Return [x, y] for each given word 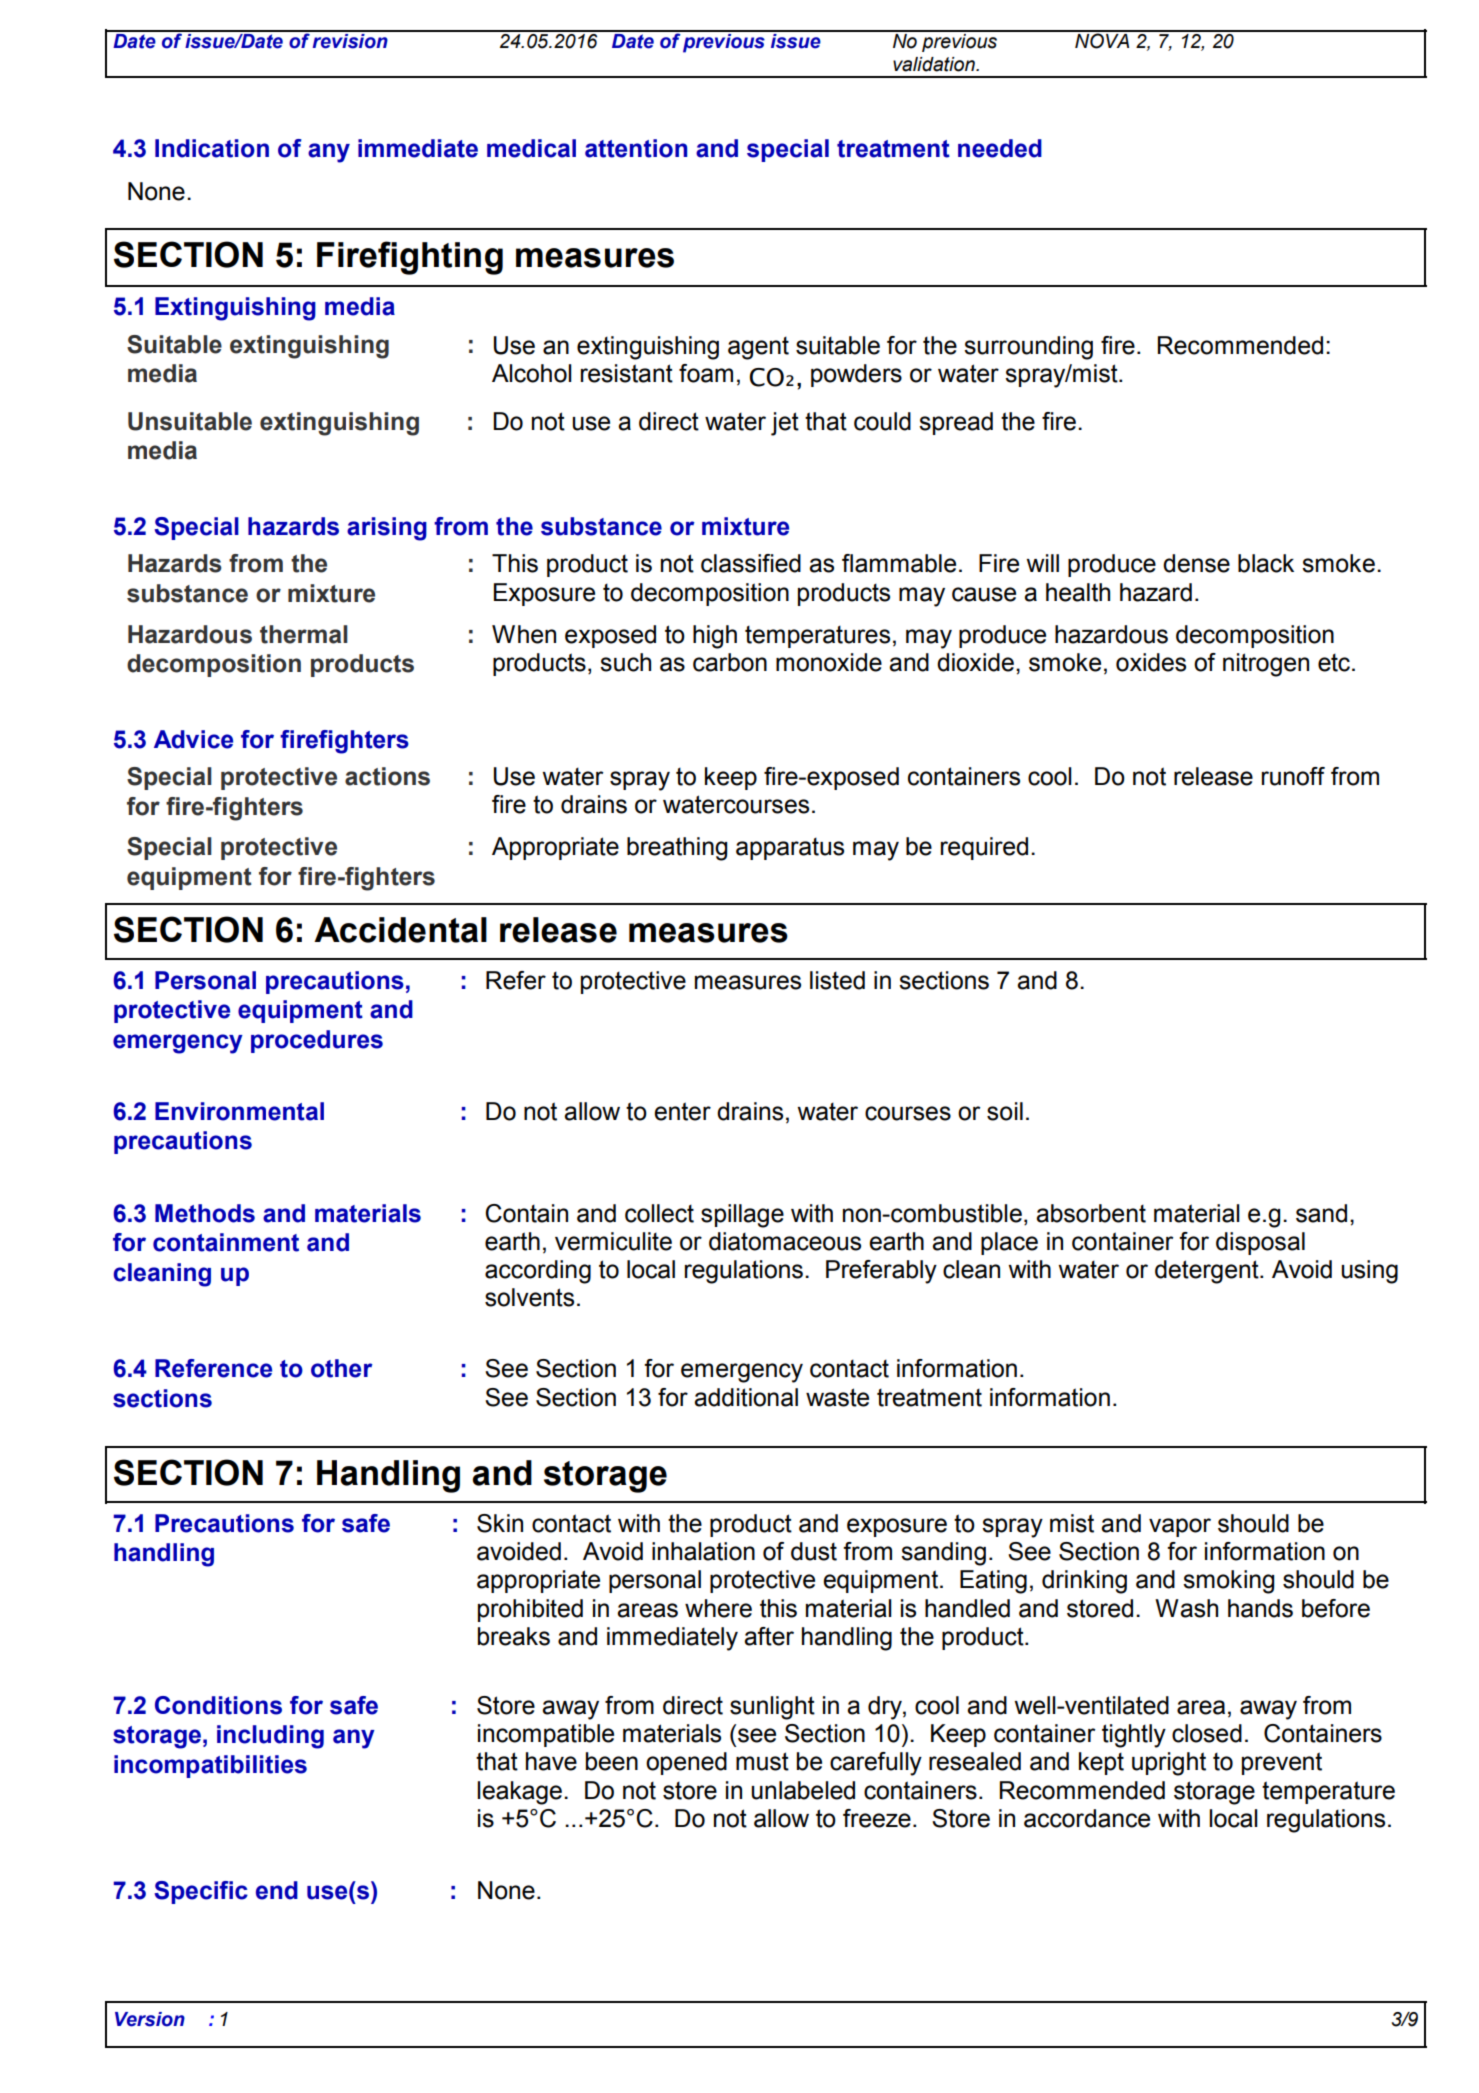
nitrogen [1266, 665]
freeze [877, 1818]
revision [350, 40]
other [342, 1368]
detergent [1208, 1272]
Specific [201, 1892]
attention [636, 148]
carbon [730, 662]
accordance [1087, 1818]
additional [746, 1397]
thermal [304, 634]
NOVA [1102, 40]
